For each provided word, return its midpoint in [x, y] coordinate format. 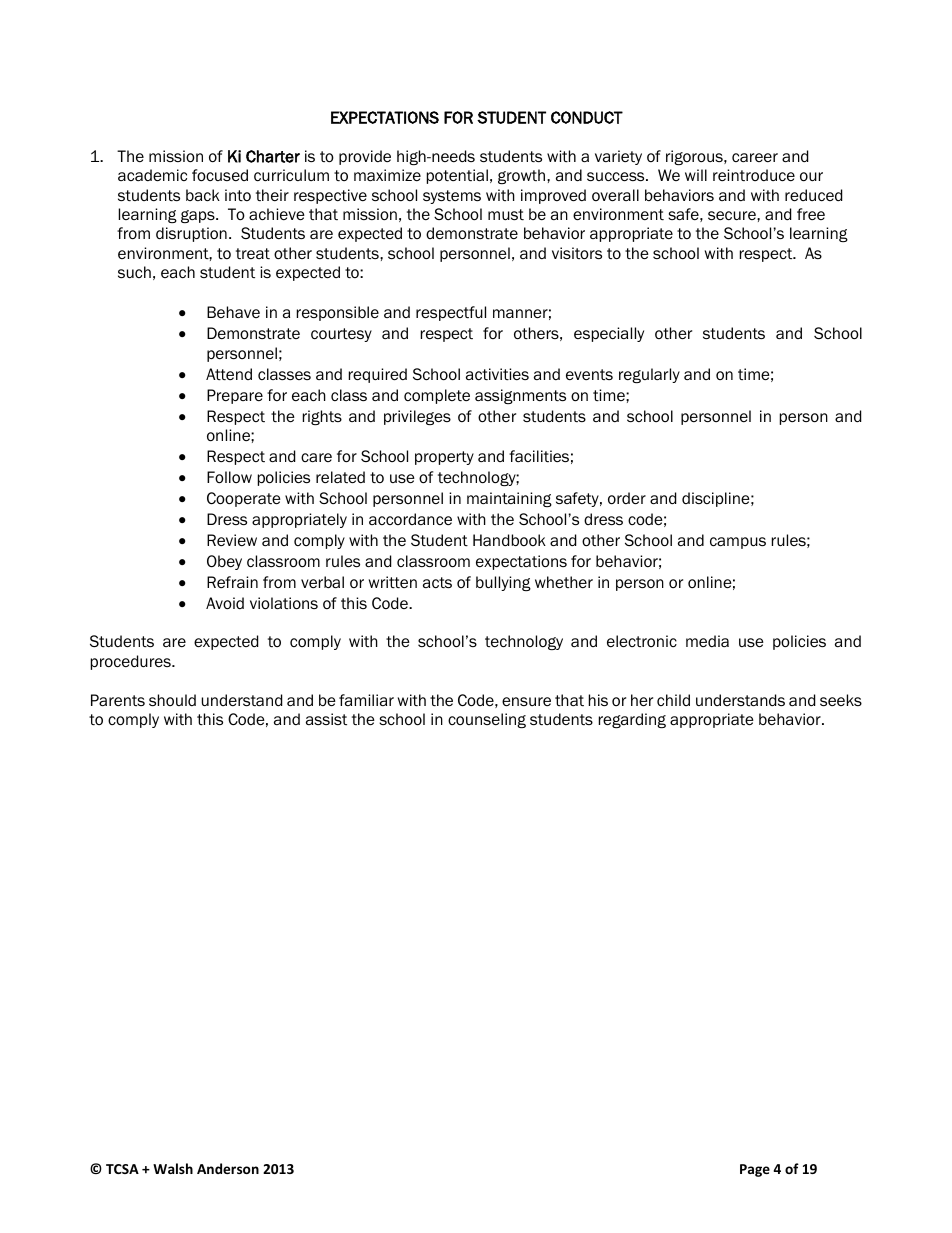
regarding [632, 720]
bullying [503, 583]
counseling [487, 720]
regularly [649, 375]
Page [755, 1170]
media [707, 641]
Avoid [225, 603]
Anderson [228, 1168]
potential [457, 176]
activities [497, 374]
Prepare [235, 396]
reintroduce [754, 175]
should [172, 700]
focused [220, 175]
